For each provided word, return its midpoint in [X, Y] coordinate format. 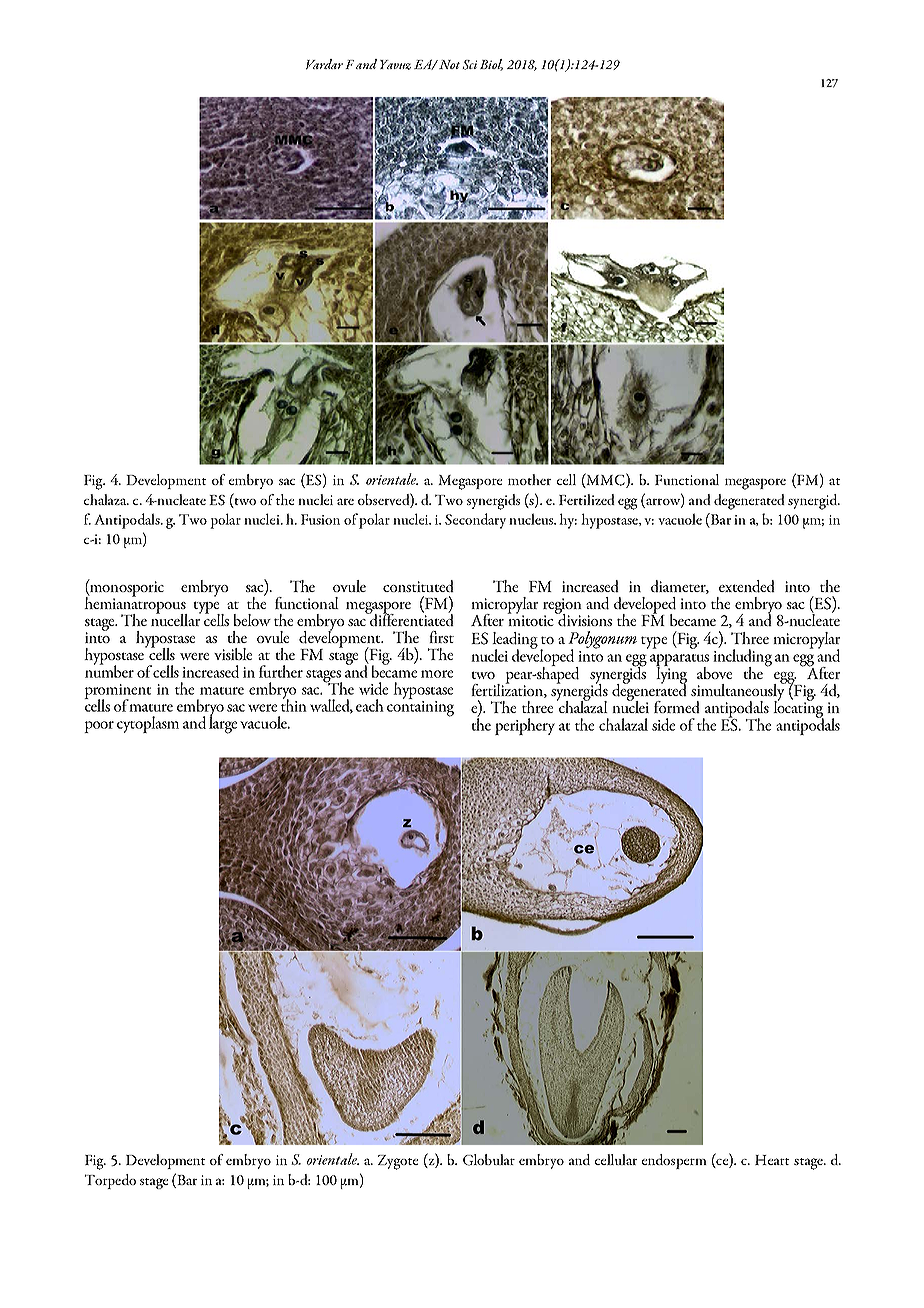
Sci [469, 65]
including [742, 658]
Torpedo [110, 1181]
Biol [491, 65]
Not [449, 64]
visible [233, 654]
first [441, 637]
